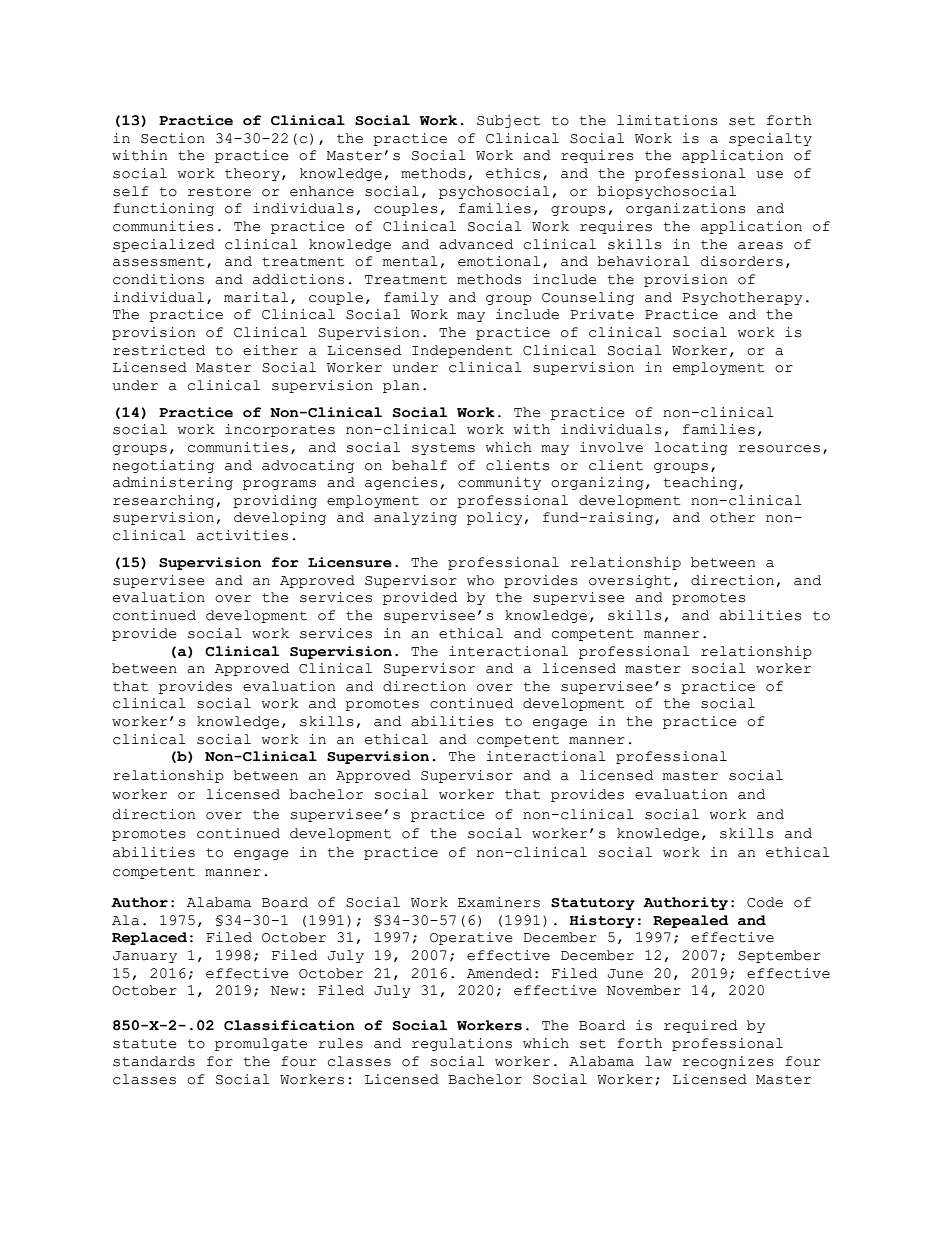 The image size is (952, 1233). I want to click on Code, so click(765, 902).
